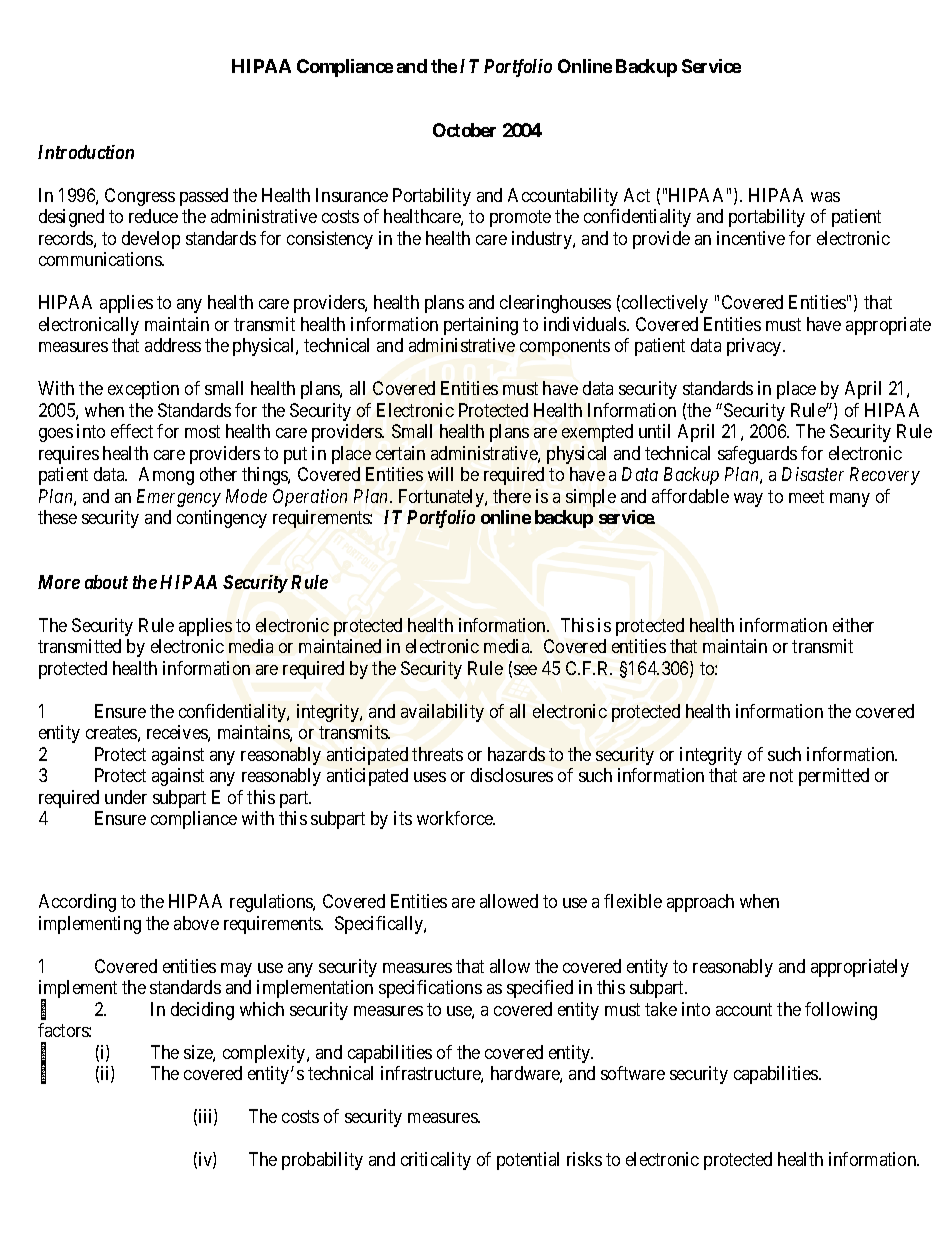  Describe the element at coordinates (436, 1161) in the screenshot. I see `criticality` at that location.
